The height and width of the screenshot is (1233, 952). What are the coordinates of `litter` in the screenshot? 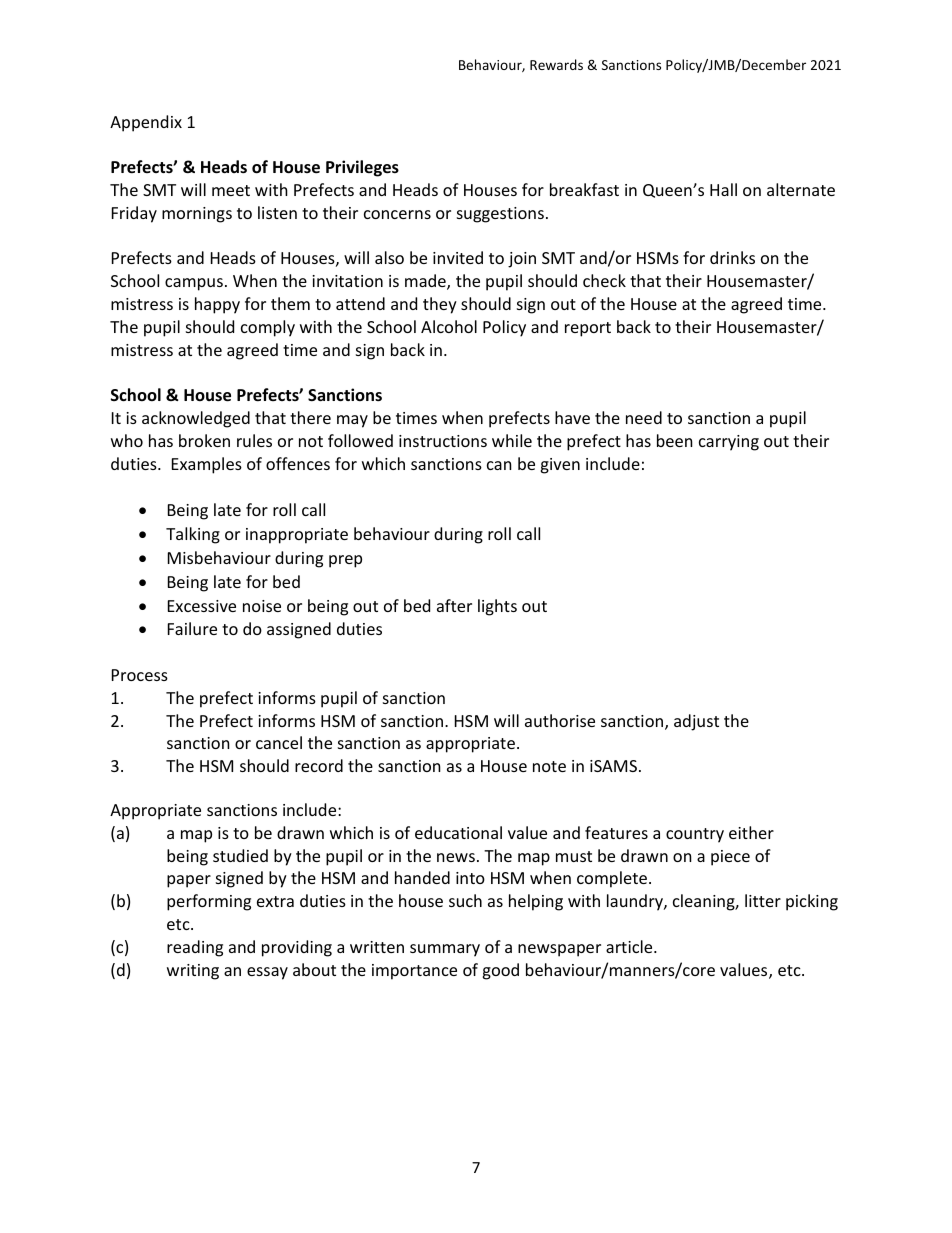 It's located at (763, 900).
